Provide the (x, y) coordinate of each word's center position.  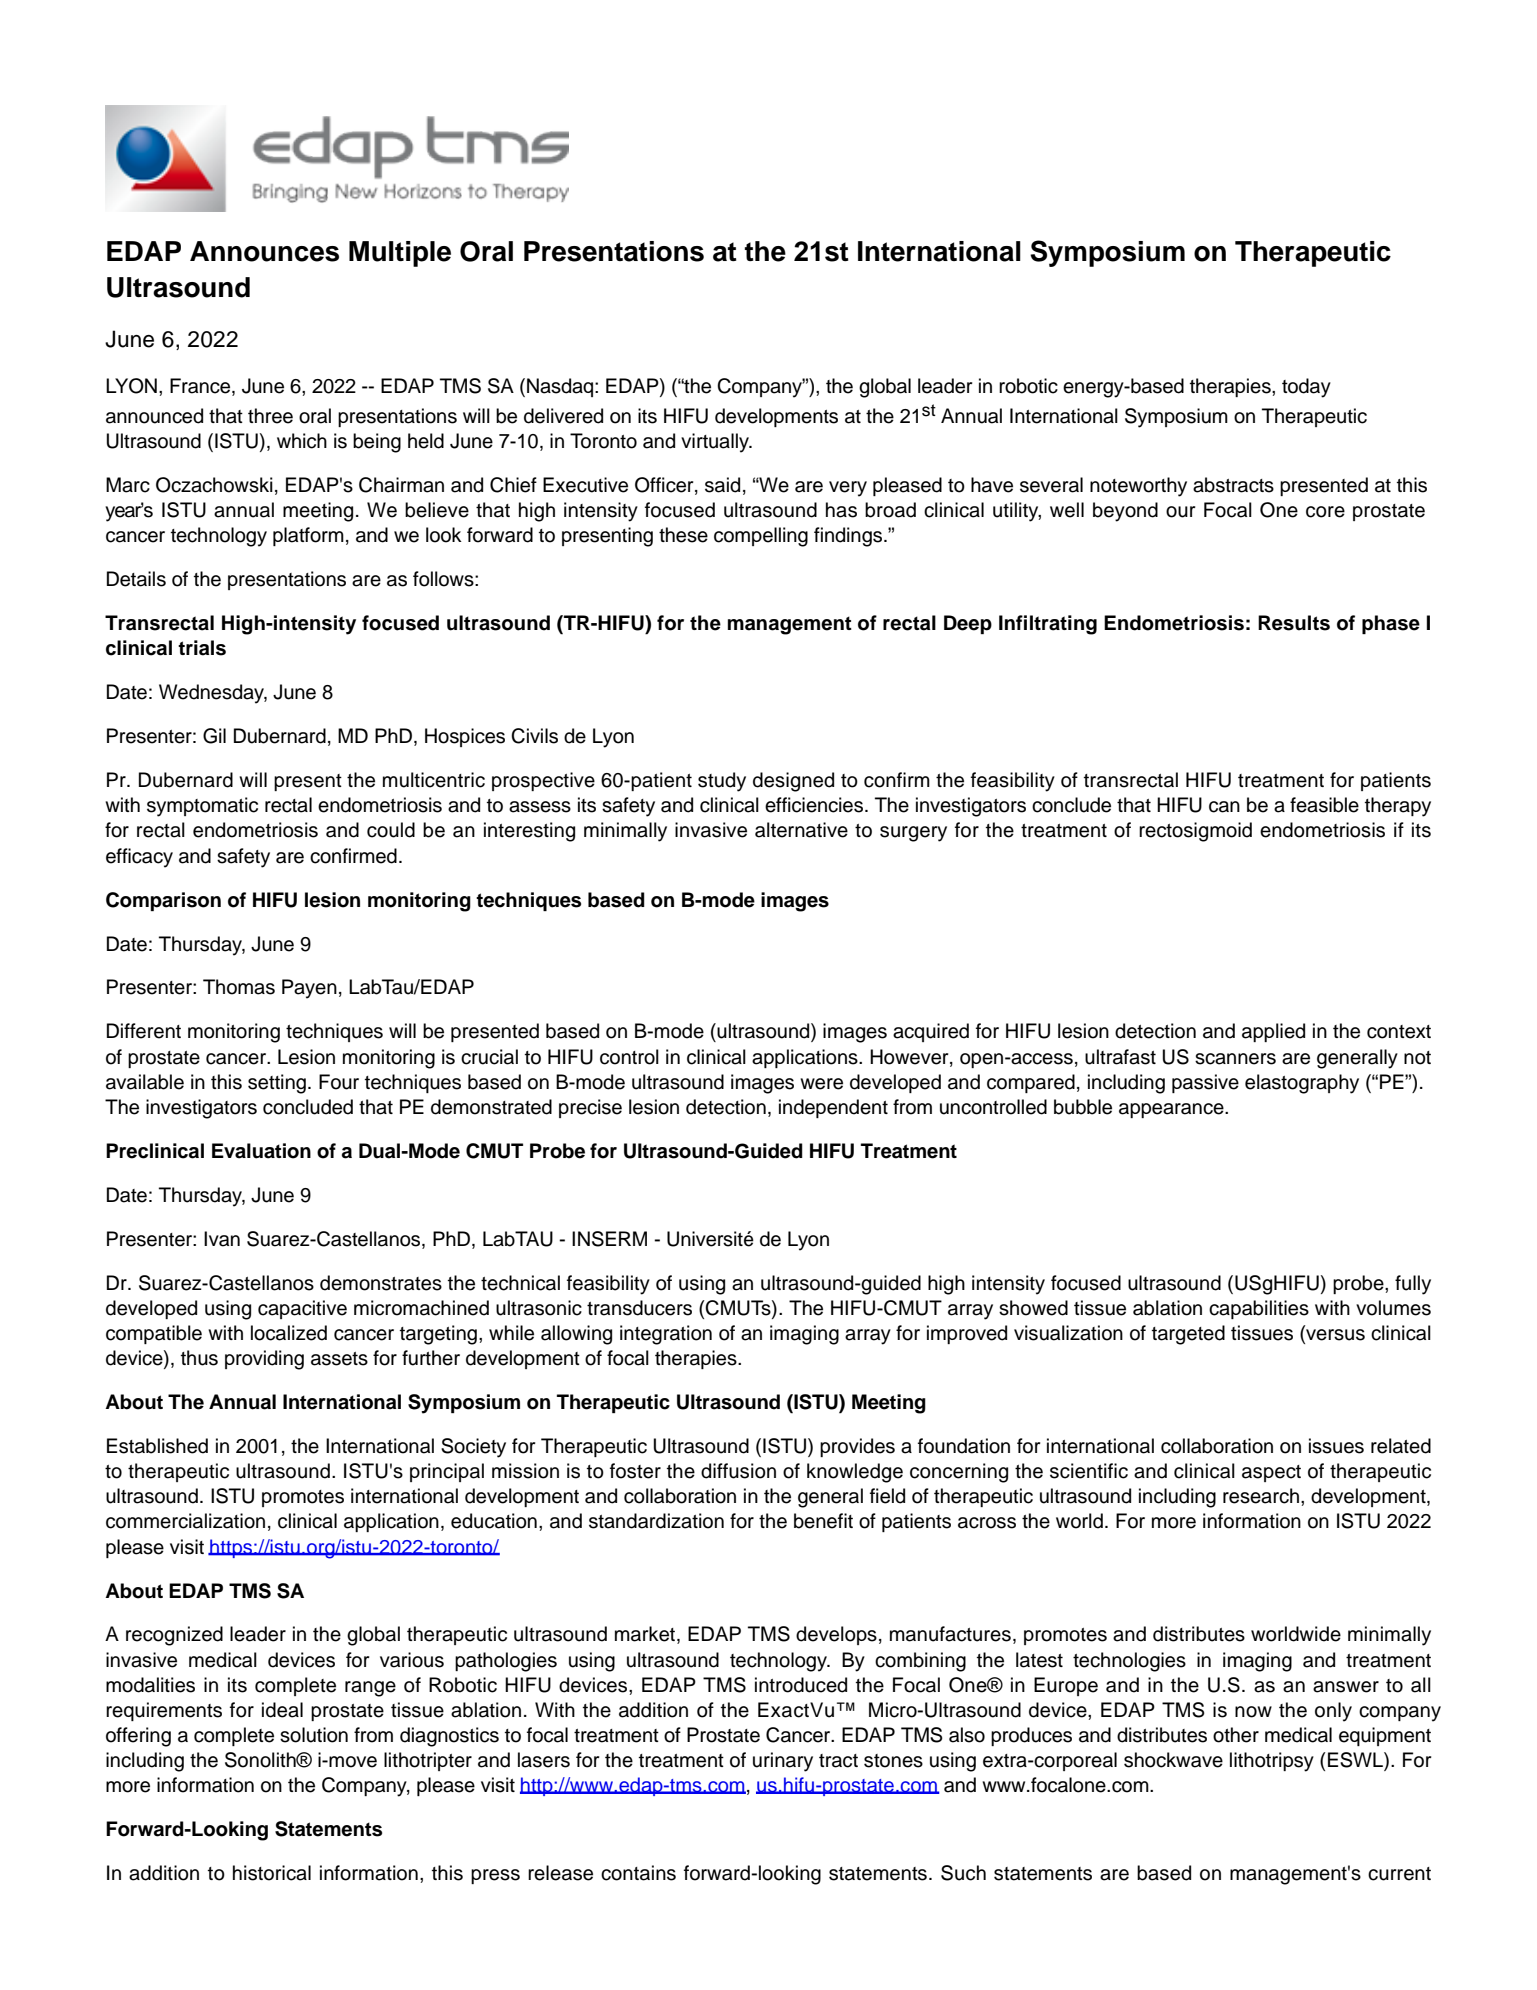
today (1306, 388)
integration (666, 1335)
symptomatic (202, 807)
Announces (264, 251)
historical (272, 1873)
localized (289, 1333)
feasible (1324, 805)
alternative (801, 830)
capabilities (1259, 1309)
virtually (716, 443)
